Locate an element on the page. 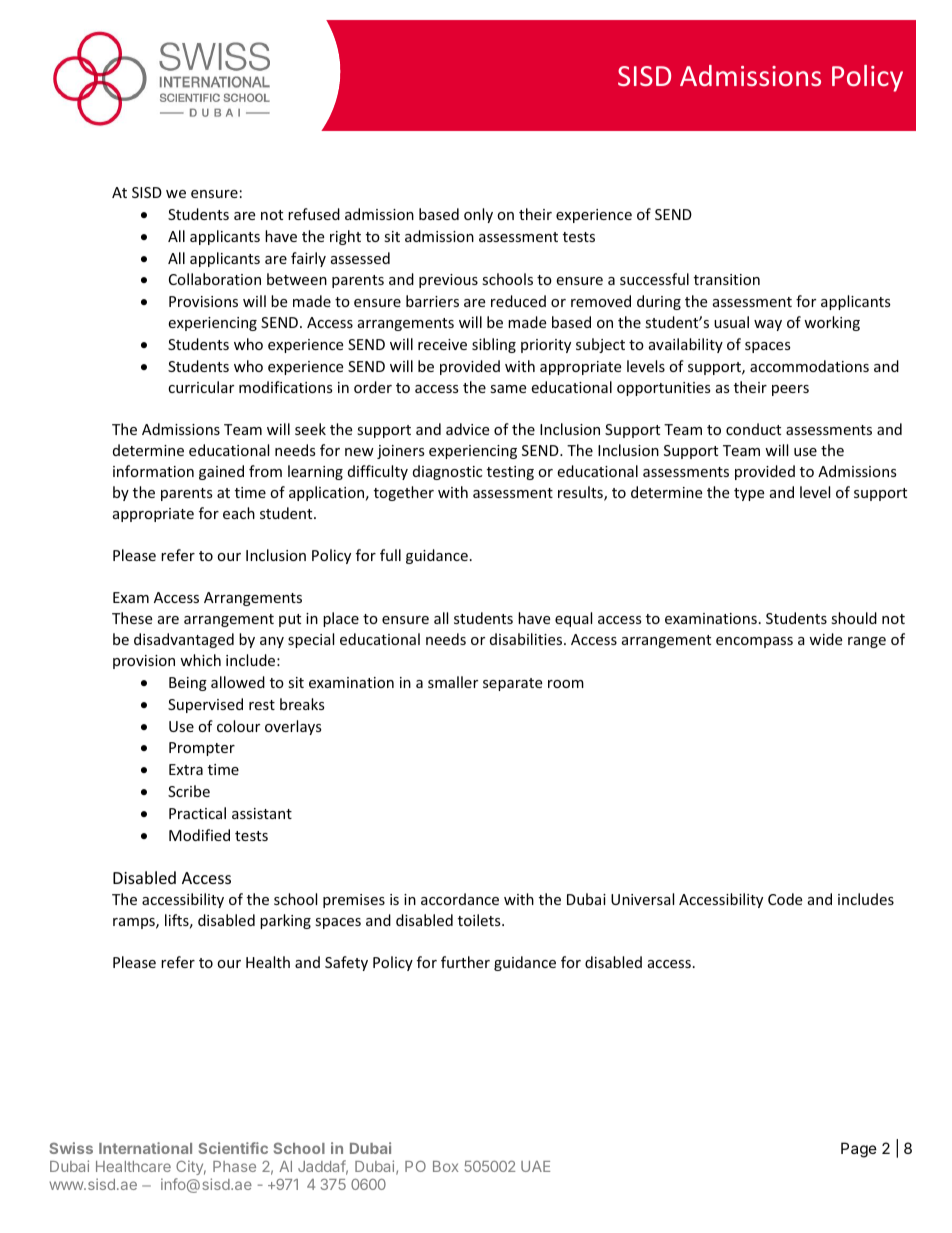 This image has width=952, height=1233. Modified is located at coordinates (199, 835).
